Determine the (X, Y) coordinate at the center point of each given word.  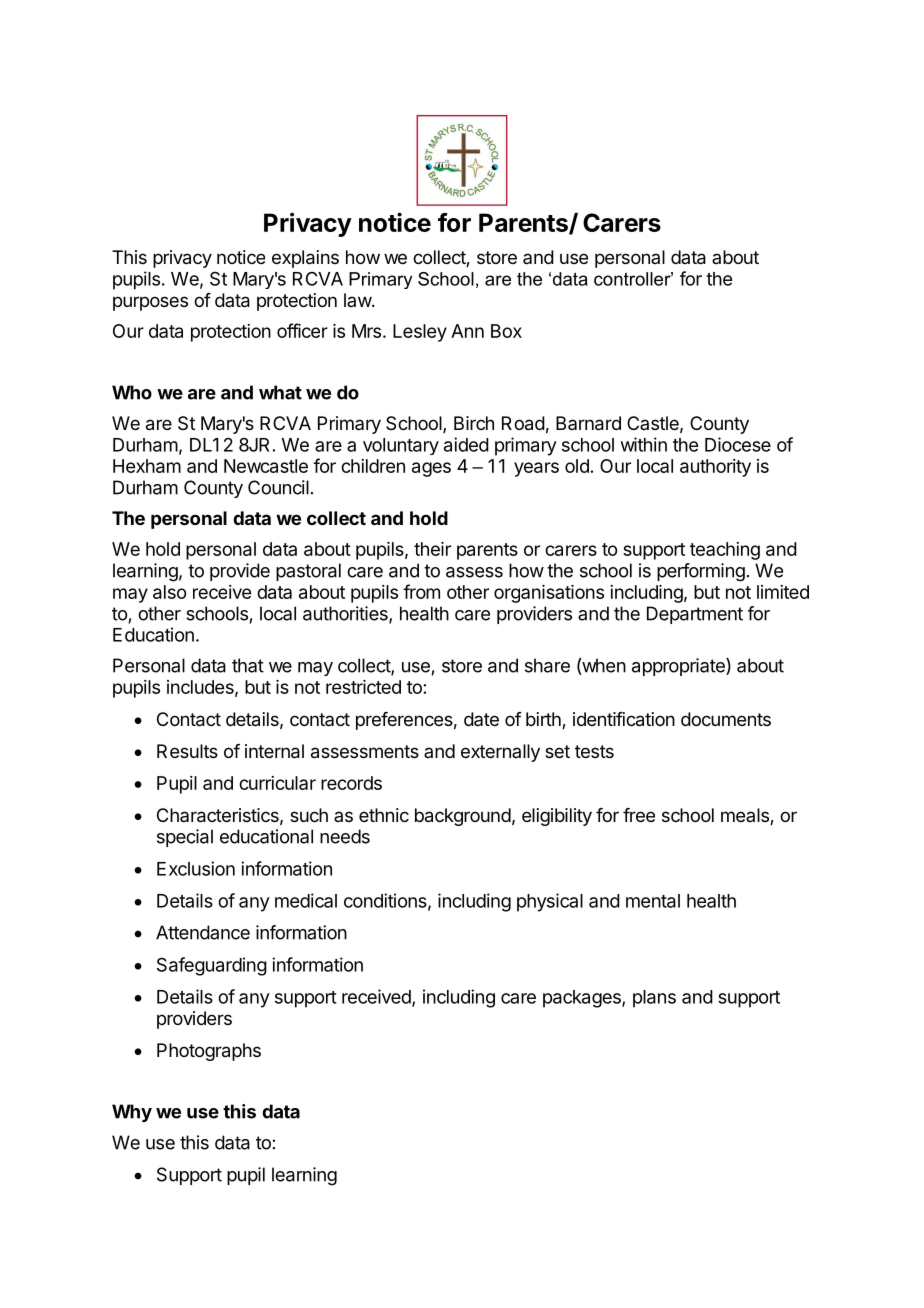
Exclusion (196, 868)
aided (466, 444)
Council (278, 487)
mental (653, 901)
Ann (467, 331)
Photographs (209, 1052)
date (481, 719)
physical (550, 902)
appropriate (679, 667)
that (248, 665)
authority (715, 468)
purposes (150, 303)
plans (654, 999)
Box (506, 331)
